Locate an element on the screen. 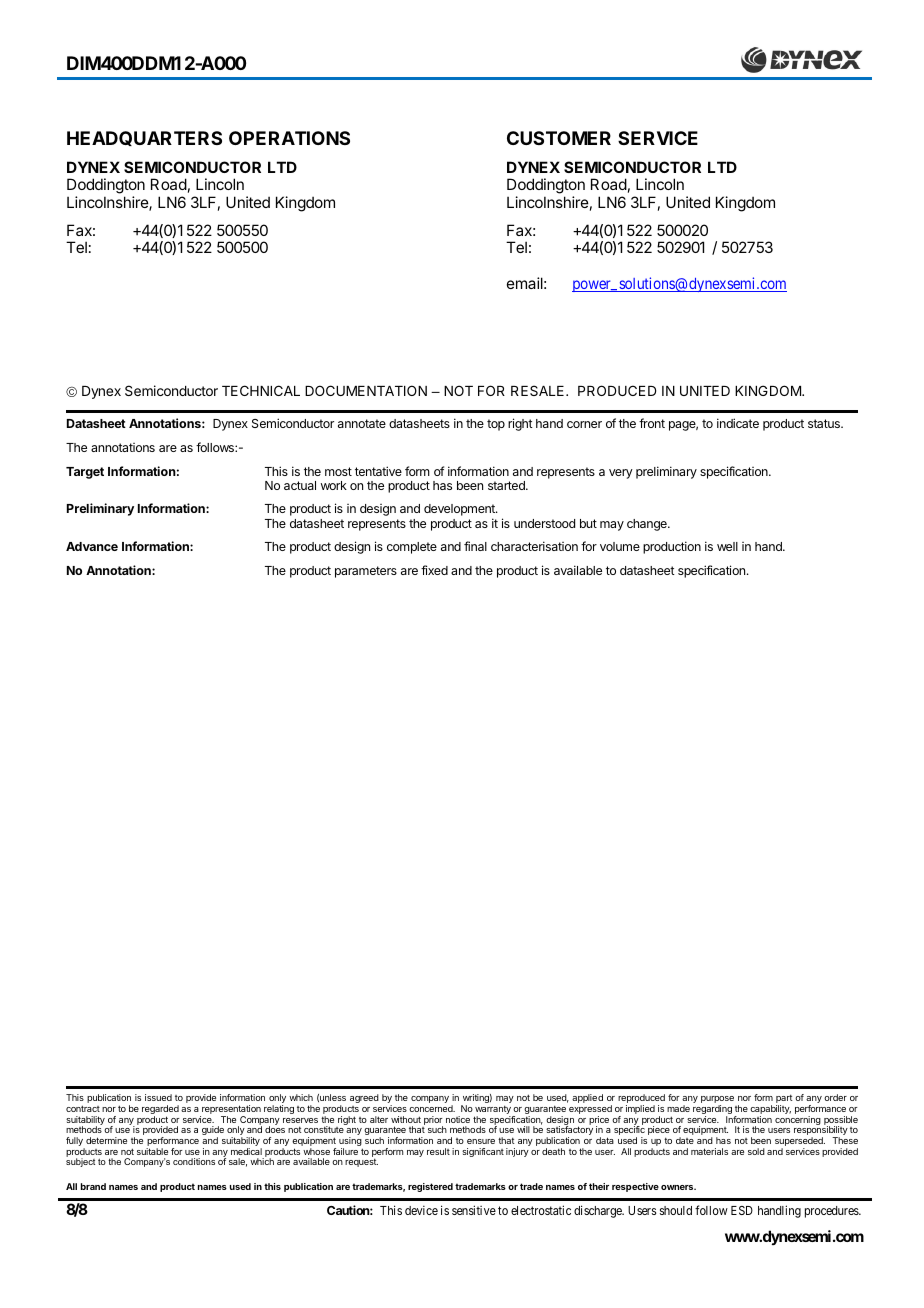  HEADQUARTERS is located at coordinates (144, 138).
